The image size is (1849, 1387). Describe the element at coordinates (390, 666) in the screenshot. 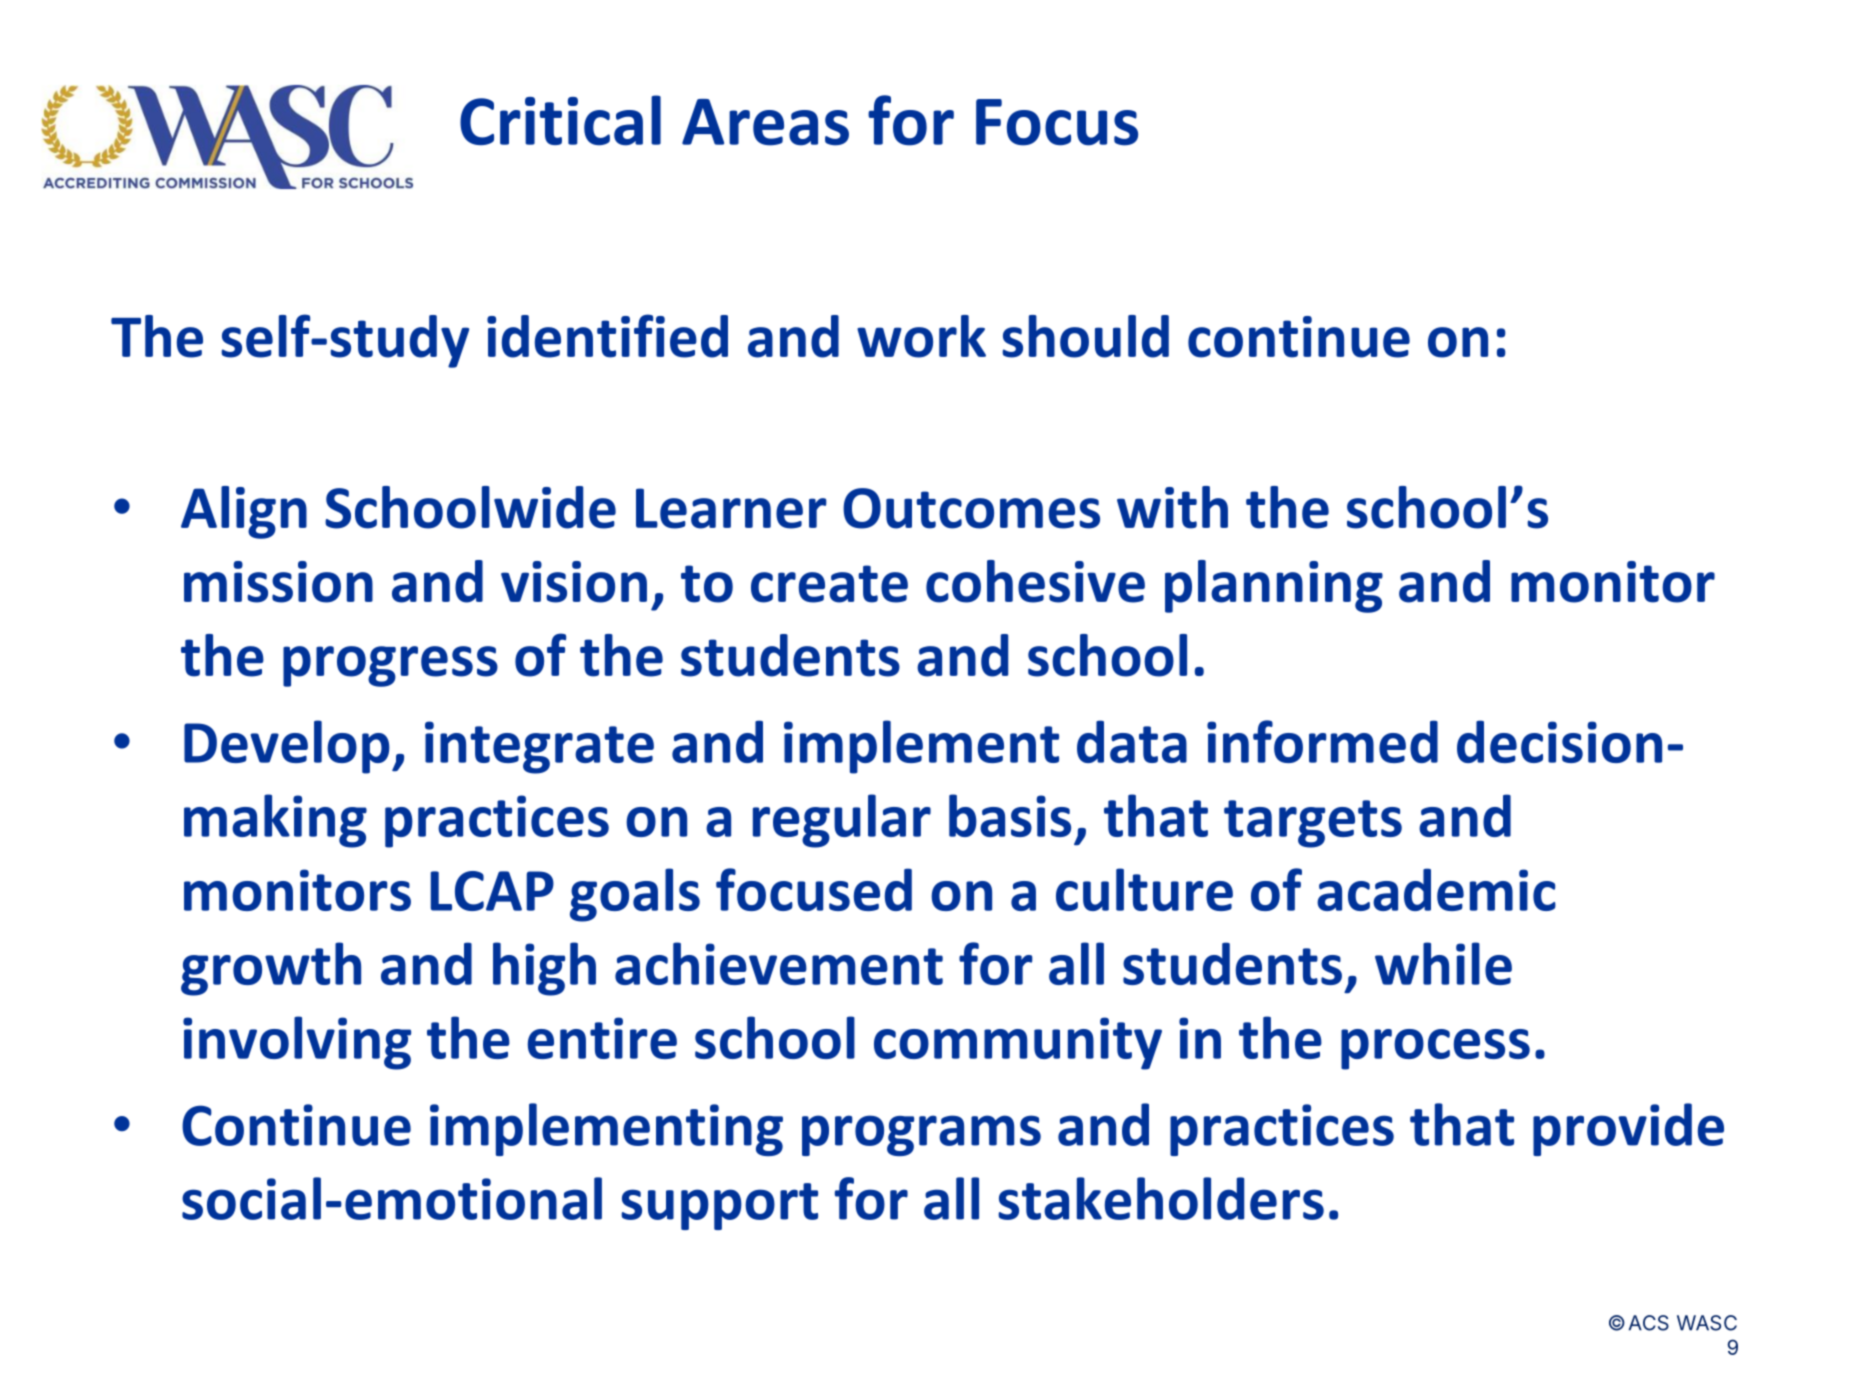

I see `progress` at that location.
